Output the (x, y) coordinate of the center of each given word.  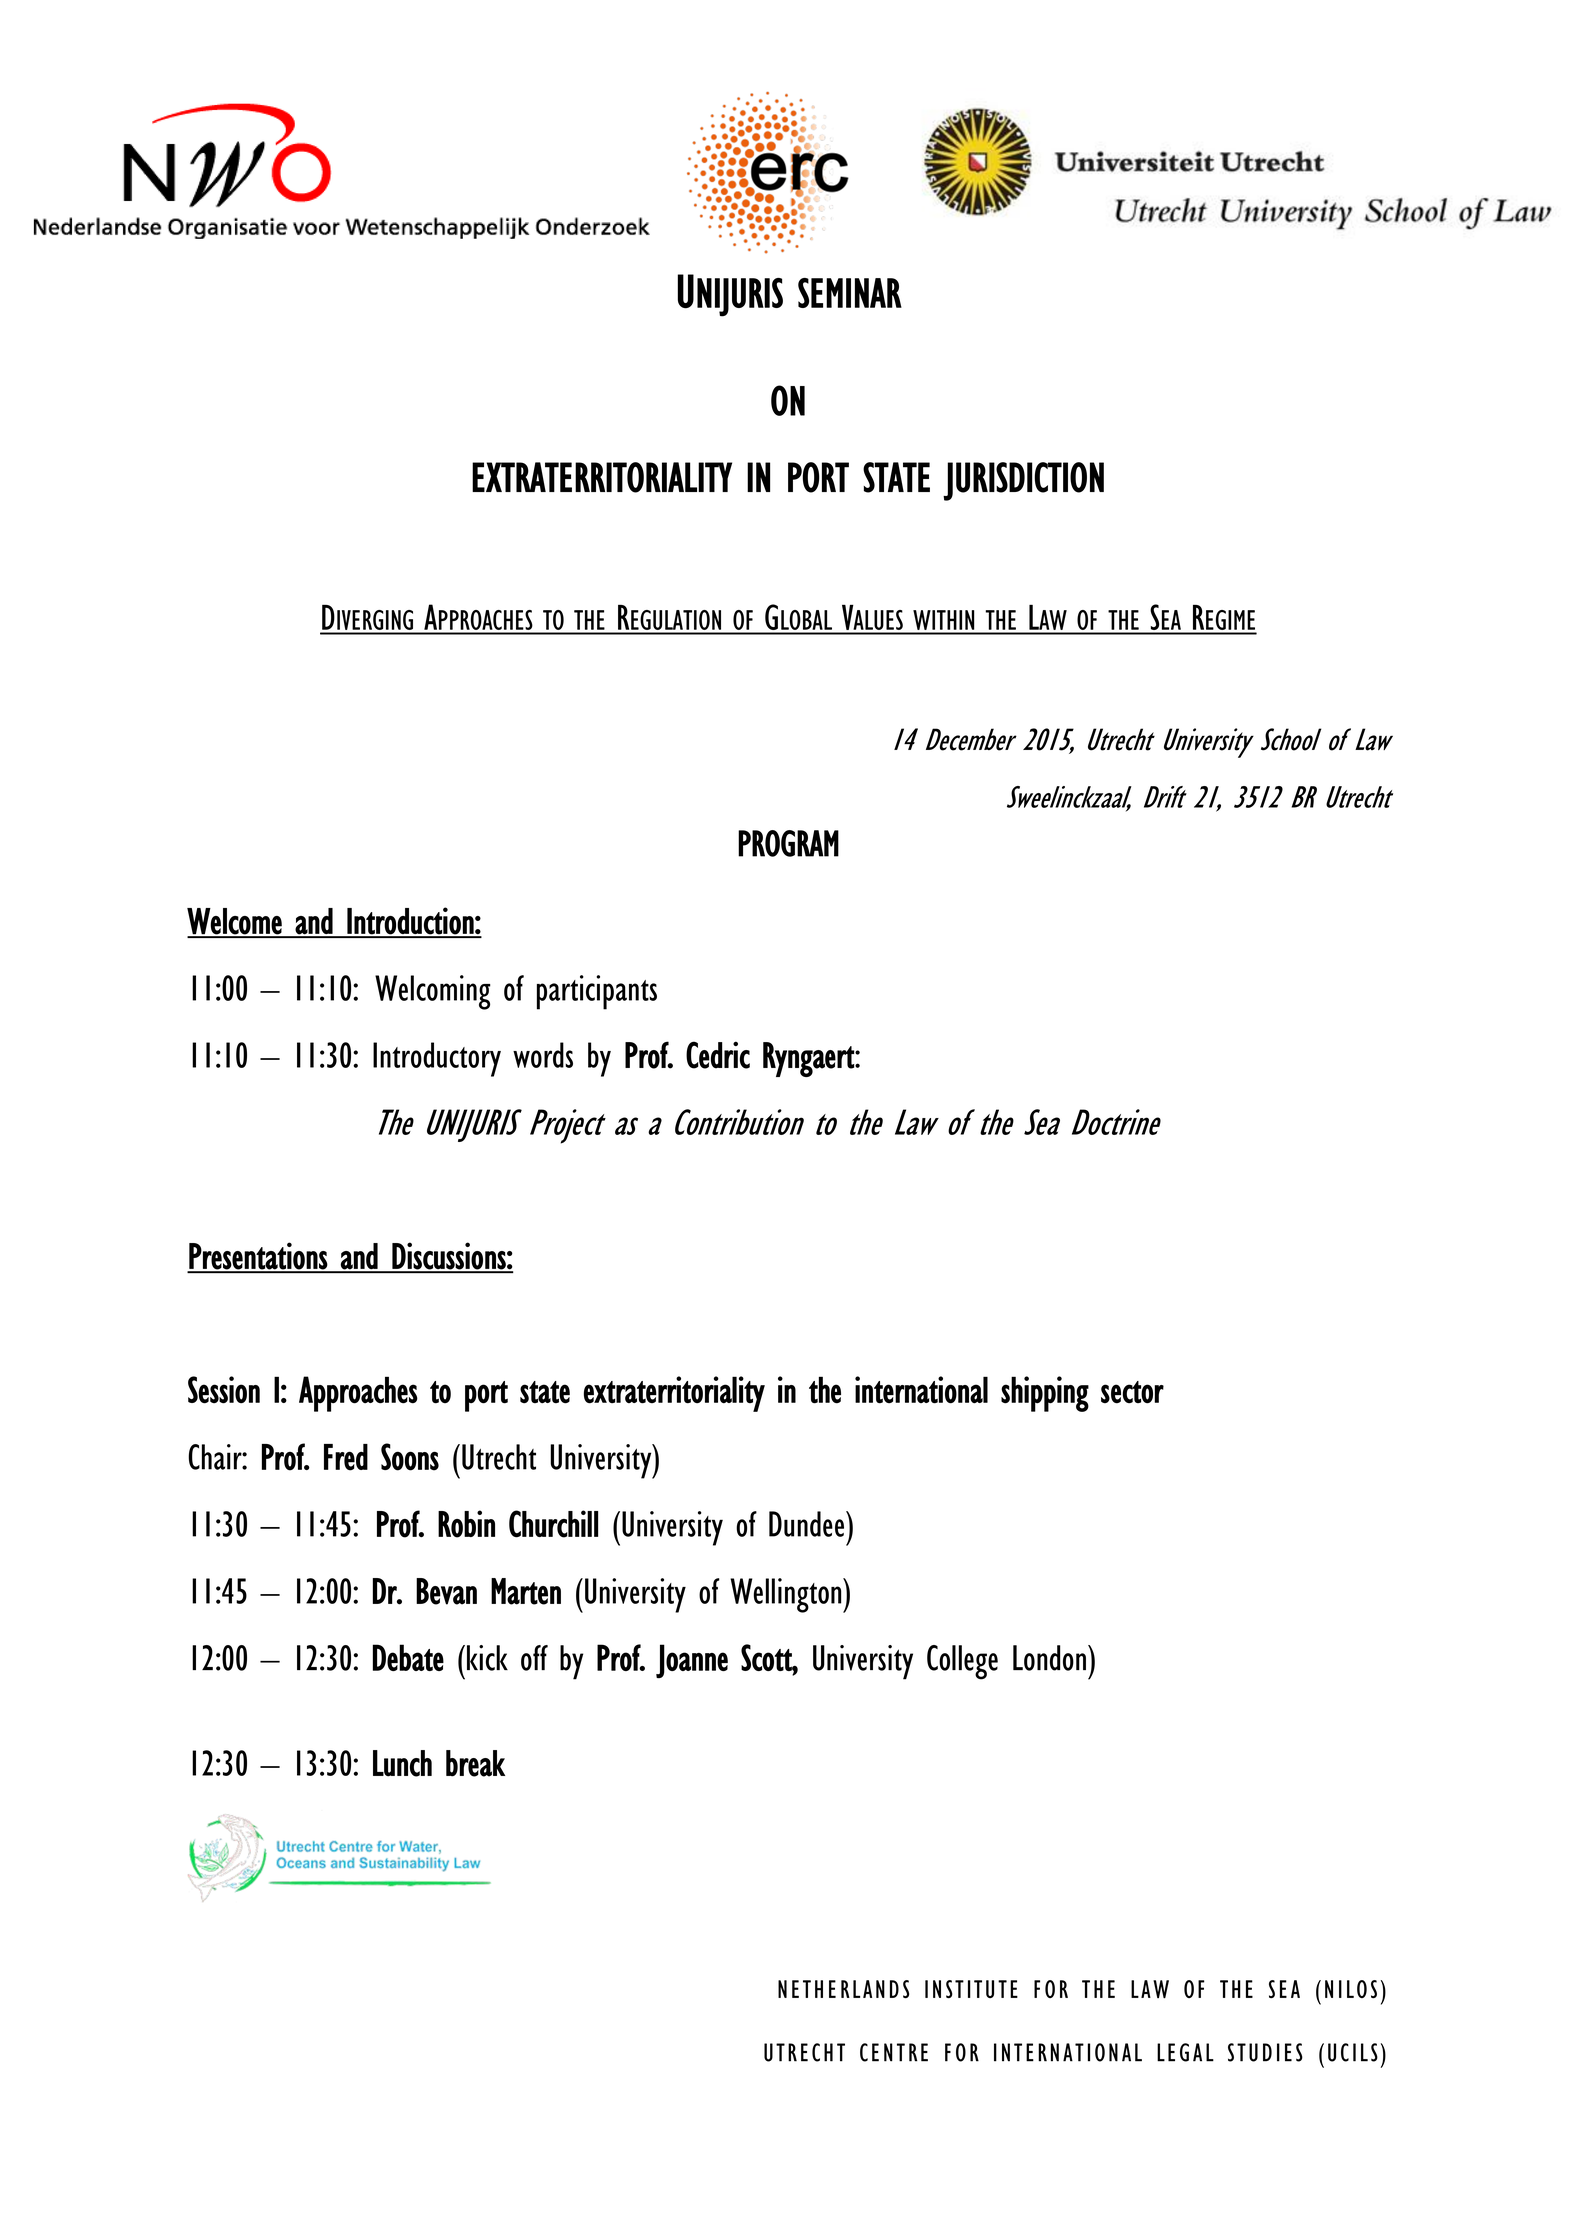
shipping (1045, 1394)
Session (224, 1390)
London (1049, 1658)
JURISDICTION (1023, 481)
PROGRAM (788, 843)
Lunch (402, 1763)
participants (597, 992)
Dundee (808, 1524)
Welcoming (433, 992)
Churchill (553, 1524)
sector (1132, 1392)
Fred (346, 1457)
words (543, 1055)
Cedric (718, 1055)
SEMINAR (850, 293)
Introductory (437, 1059)
